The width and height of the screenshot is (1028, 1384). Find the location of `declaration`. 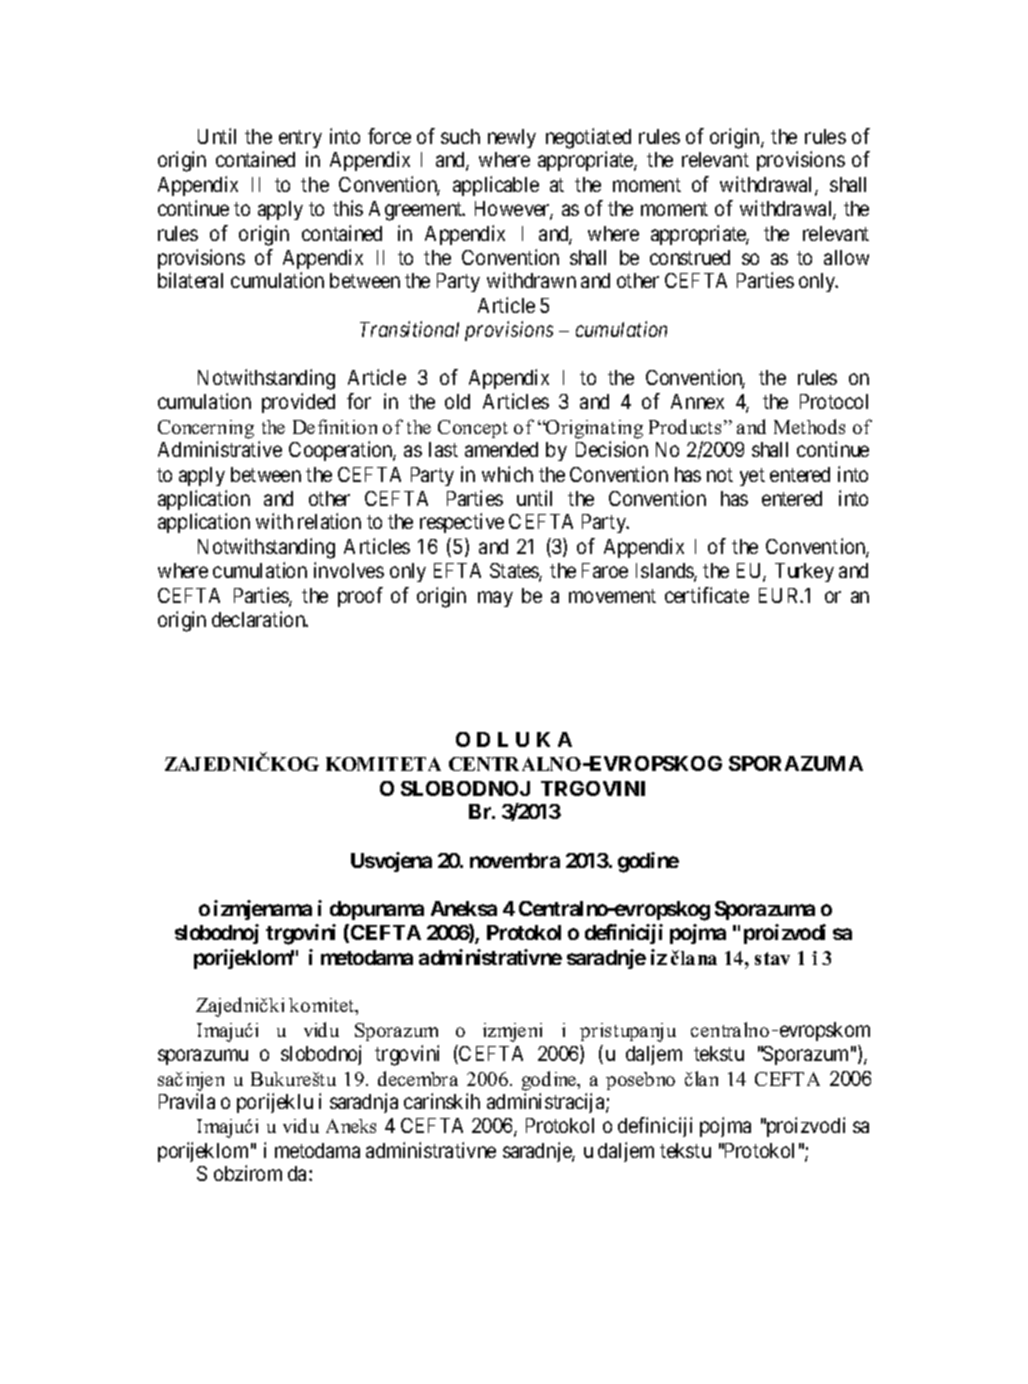

declaration is located at coordinates (260, 619).
